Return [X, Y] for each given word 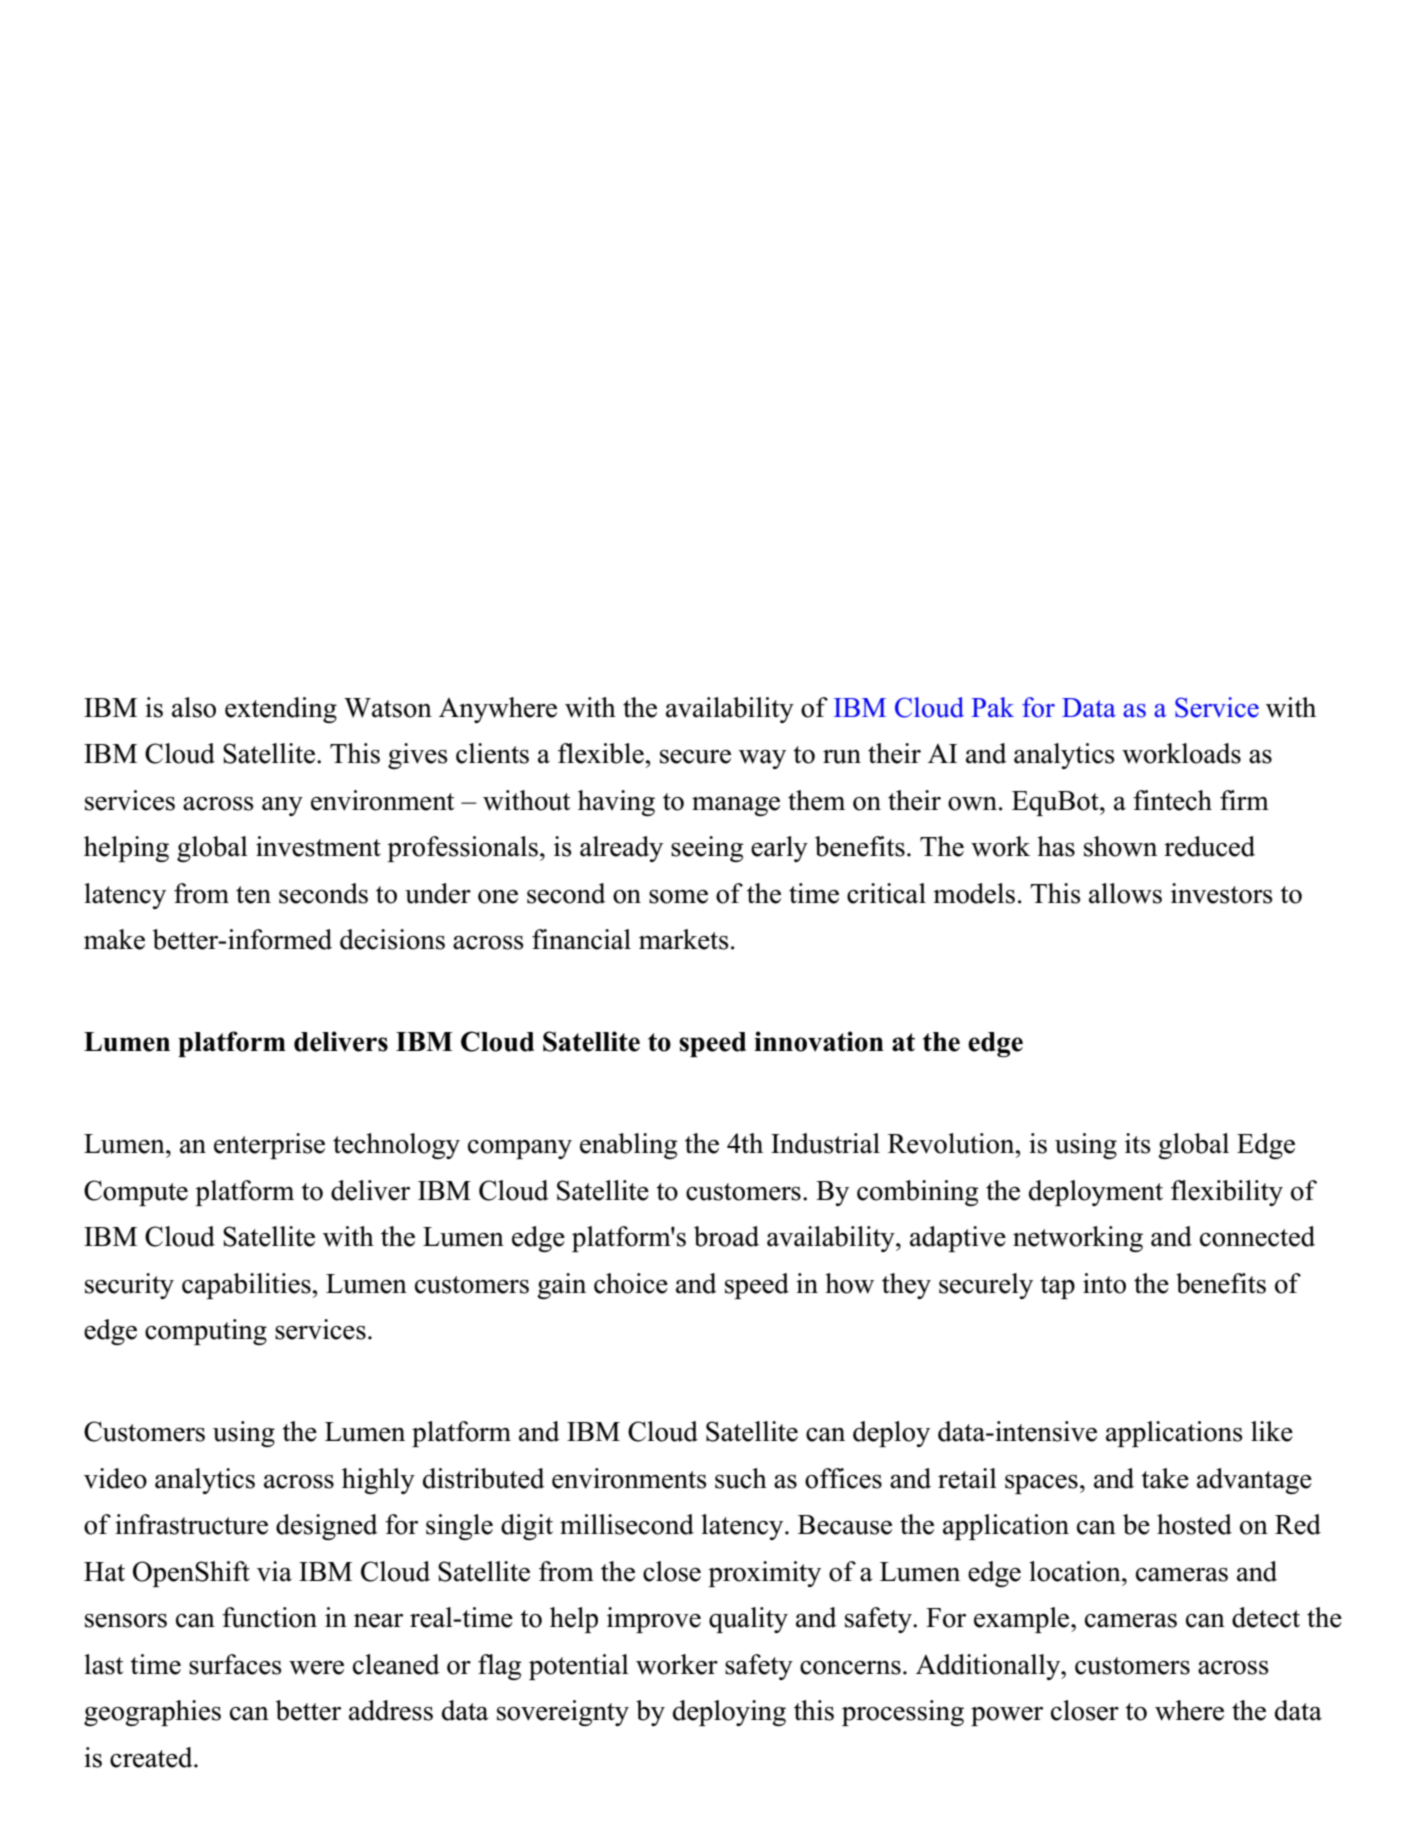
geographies [152, 1713]
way [762, 759]
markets [684, 939]
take [1165, 1478]
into [1104, 1283]
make [114, 939]
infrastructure [191, 1524]
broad [726, 1236]
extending [281, 710]
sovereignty [563, 1713]
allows [1125, 893]
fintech [1172, 800]
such [741, 1478]
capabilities [246, 1286]
